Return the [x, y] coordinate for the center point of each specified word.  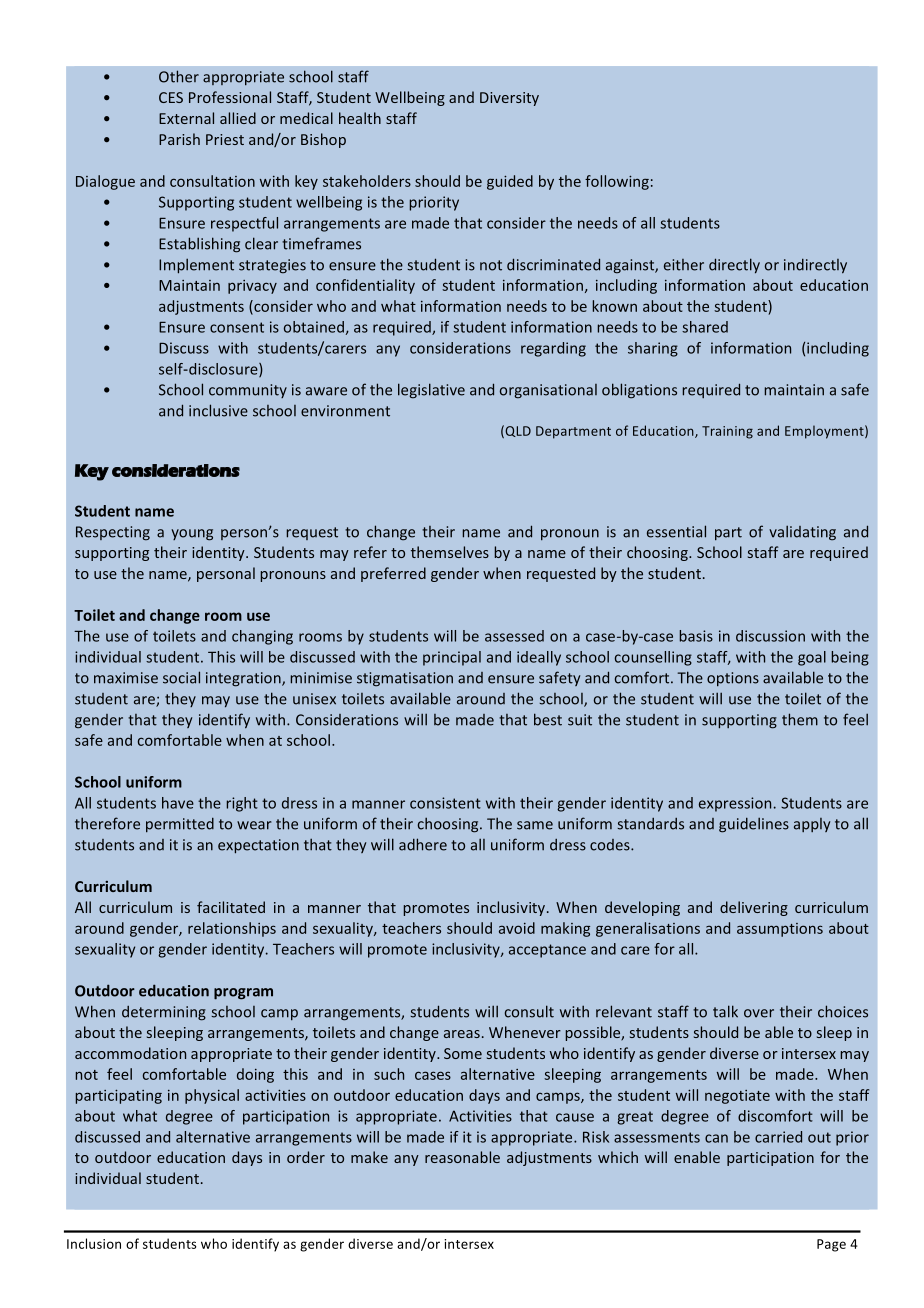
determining [164, 1013]
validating [802, 533]
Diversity [509, 99]
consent [237, 327]
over [759, 1013]
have [178, 803]
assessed [514, 636]
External [186, 118]
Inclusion [94, 1243]
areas [462, 1034]
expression [735, 804]
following [617, 182]
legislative [431, 391]
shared [705, 327]
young [192, 535]
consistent [445, 803]
